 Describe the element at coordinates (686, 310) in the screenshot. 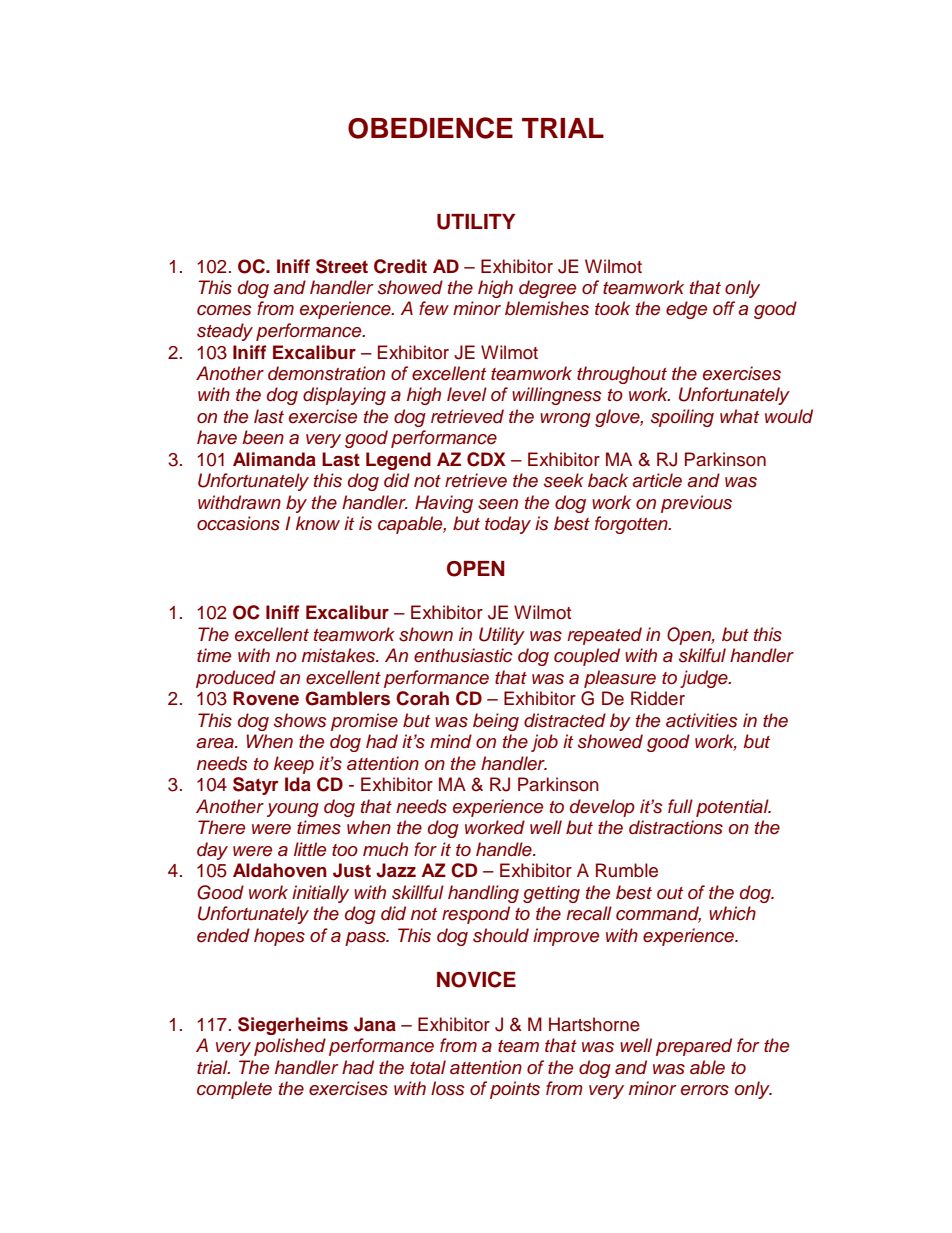

I see `edge` at that location.
